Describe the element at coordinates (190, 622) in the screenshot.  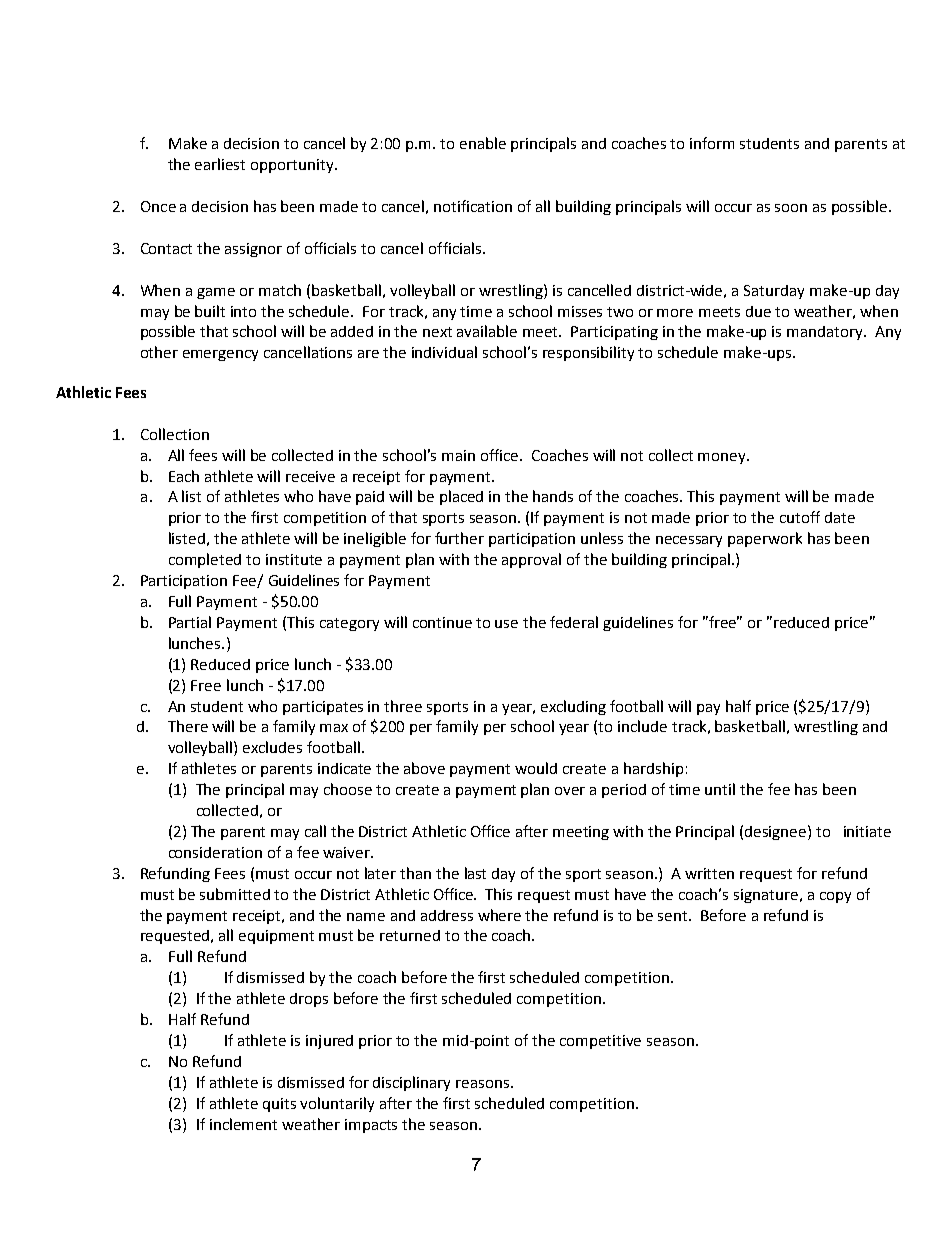
I see `Partial` at that location.
